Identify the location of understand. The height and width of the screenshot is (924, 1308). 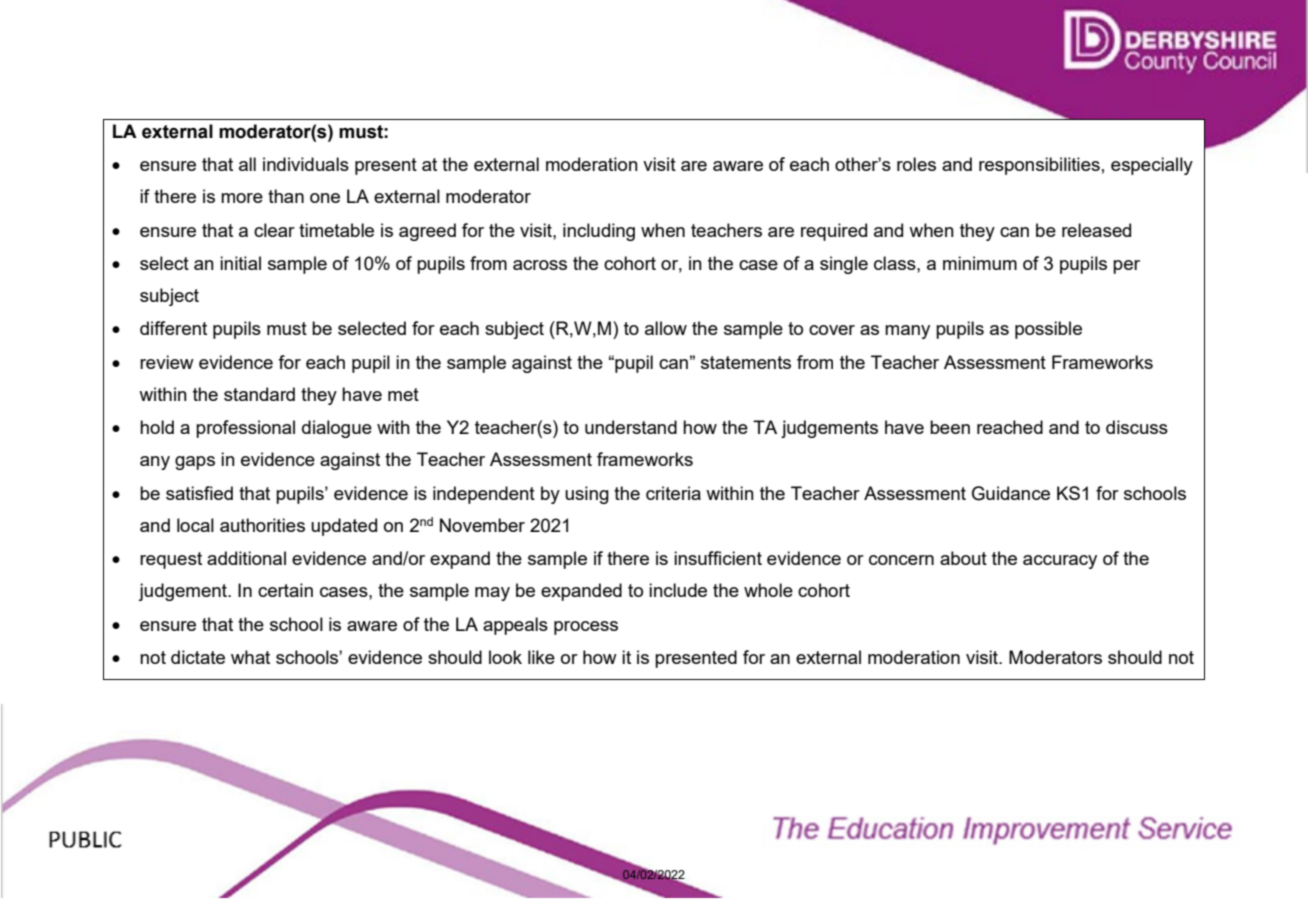
(631, 427).
